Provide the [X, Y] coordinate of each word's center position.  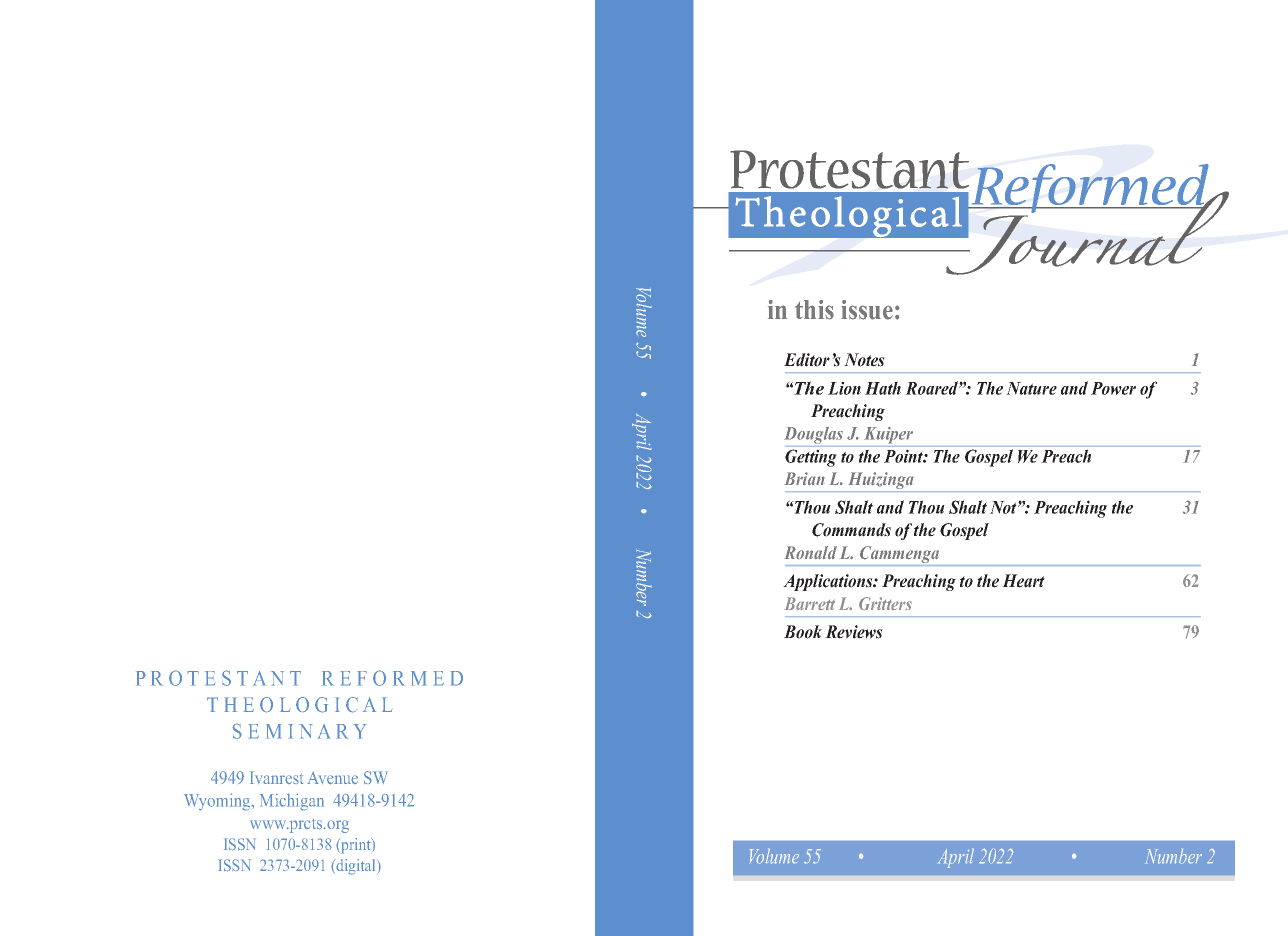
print [356, 846]
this [814, 310]
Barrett [809, 603]
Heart [1023, 581]
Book [803, 632]
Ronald [810, 552]
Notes [864, 360]
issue [867, 310]
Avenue [332, 778]
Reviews [854, 632]
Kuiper [888, 435]
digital [356, 867]
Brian [804, 478]
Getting [811, 458]
